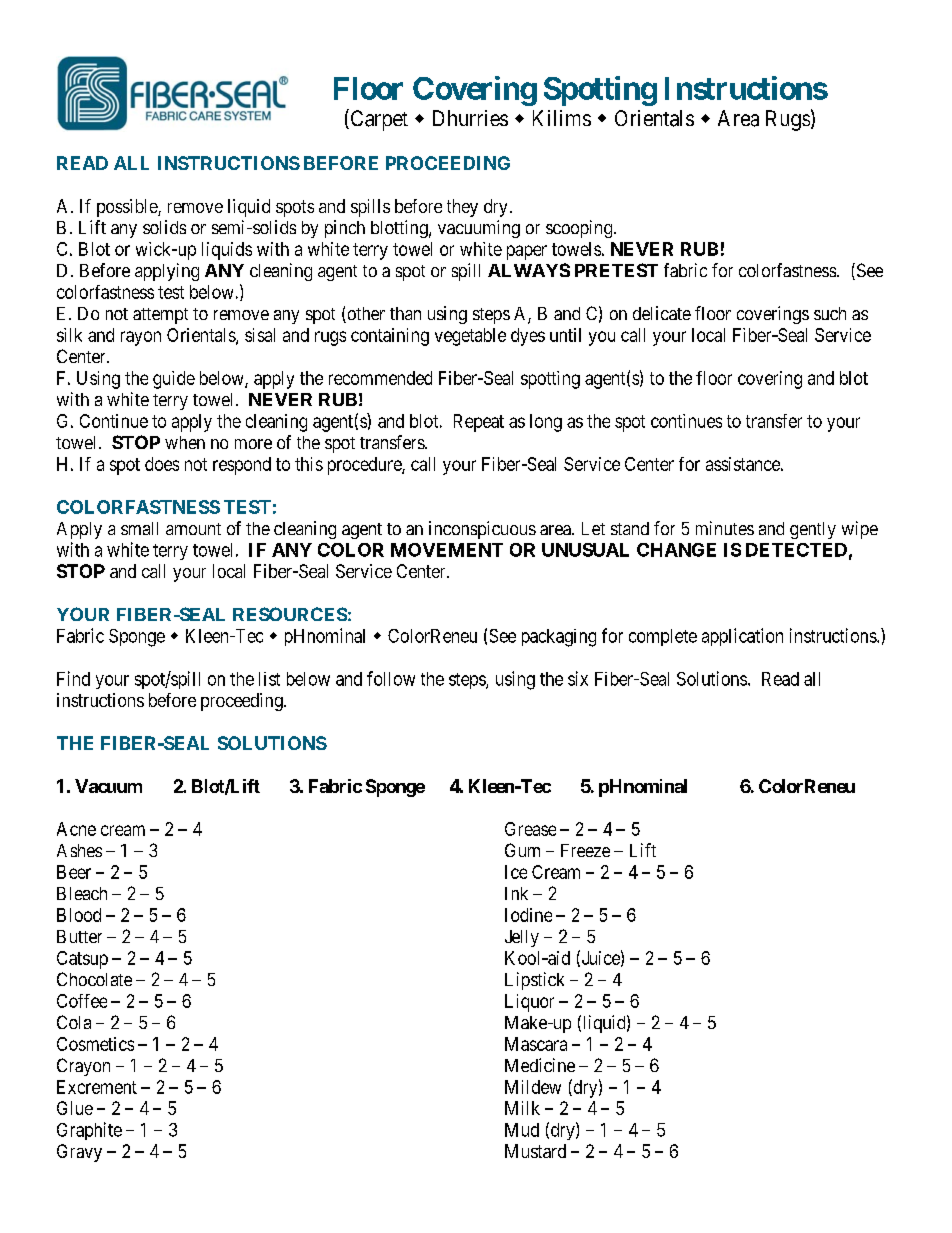  What do you see at coordinates (462, 208) in the screenshot?
I see `they` at bounding box center [462, 208].
